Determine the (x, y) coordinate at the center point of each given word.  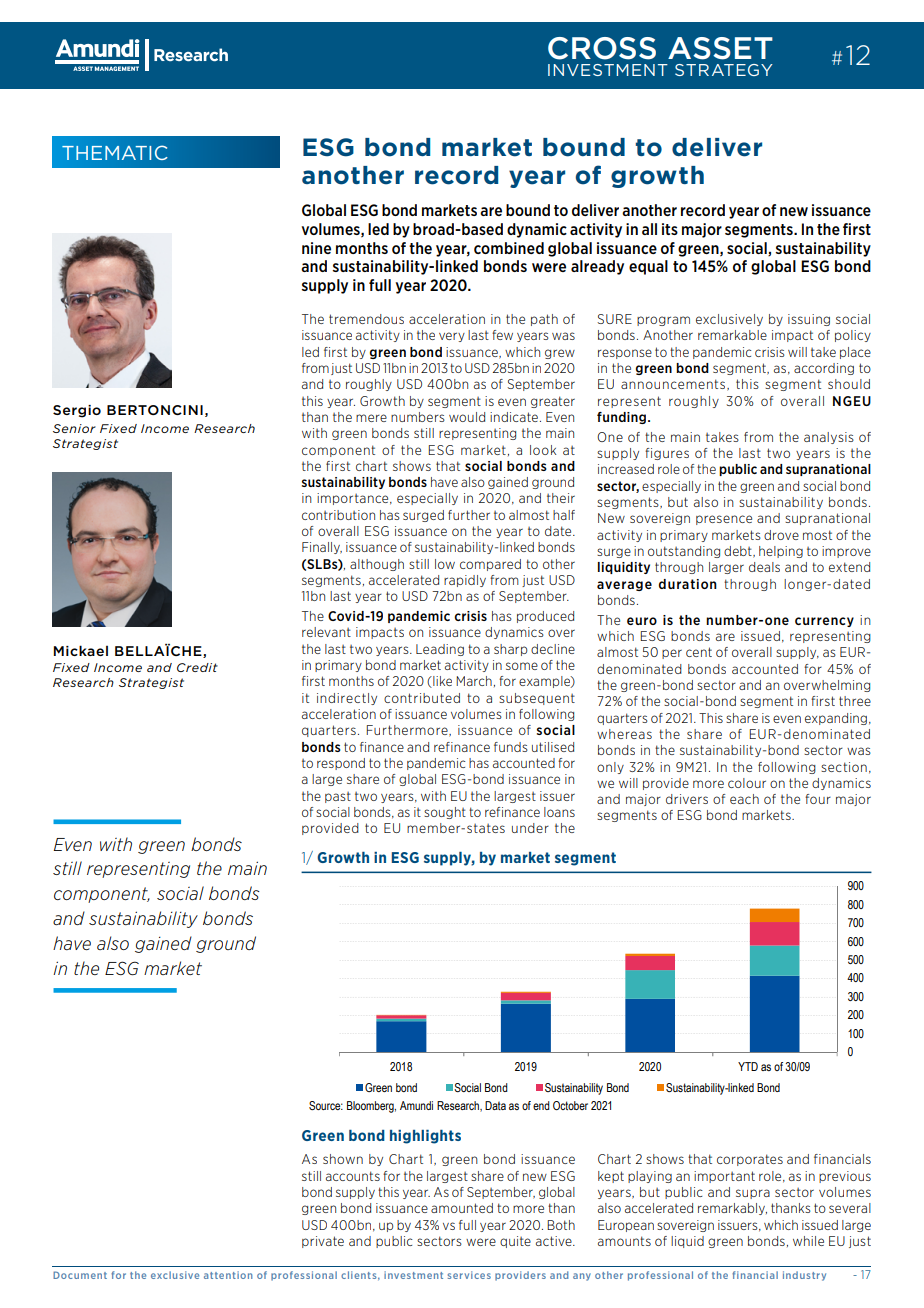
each (744, 799)
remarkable (732, 335)
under (530, 828)
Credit (197, 667)
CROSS (602, 48)
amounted (462, 1208)
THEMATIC (114, 153)
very (452, 337)
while (808, 1241)
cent (699, 652)
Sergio (77, 411)
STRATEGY (724, 70)
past (338, 797)
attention (228, 1275)
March (474, 681)
